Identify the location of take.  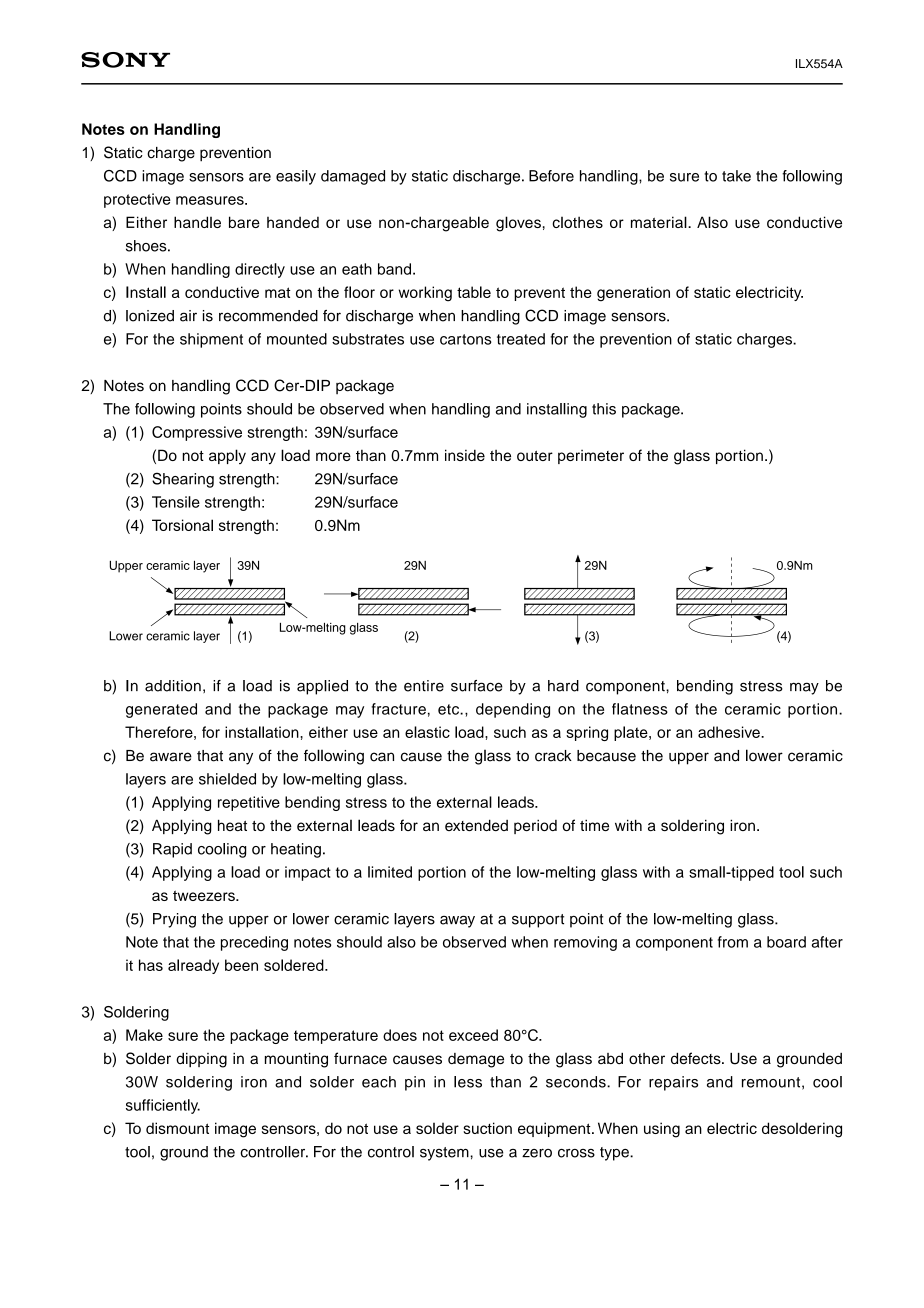
(736, 176).
